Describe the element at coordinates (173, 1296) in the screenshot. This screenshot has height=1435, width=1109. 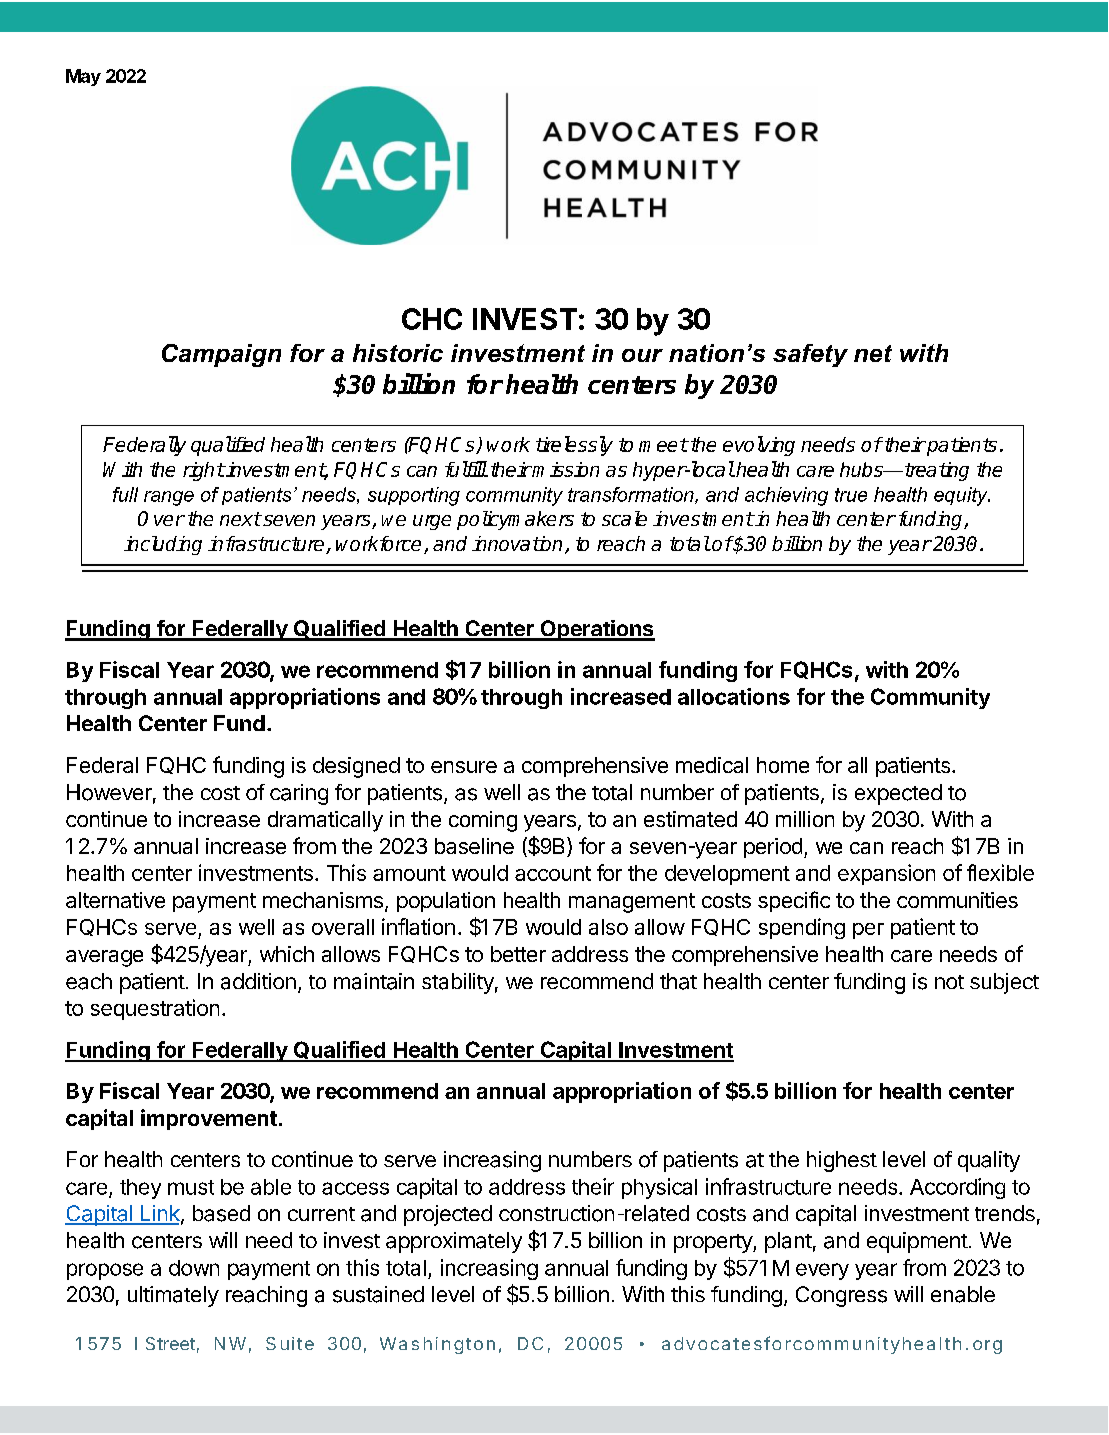
I see `ultimately` at that location.
